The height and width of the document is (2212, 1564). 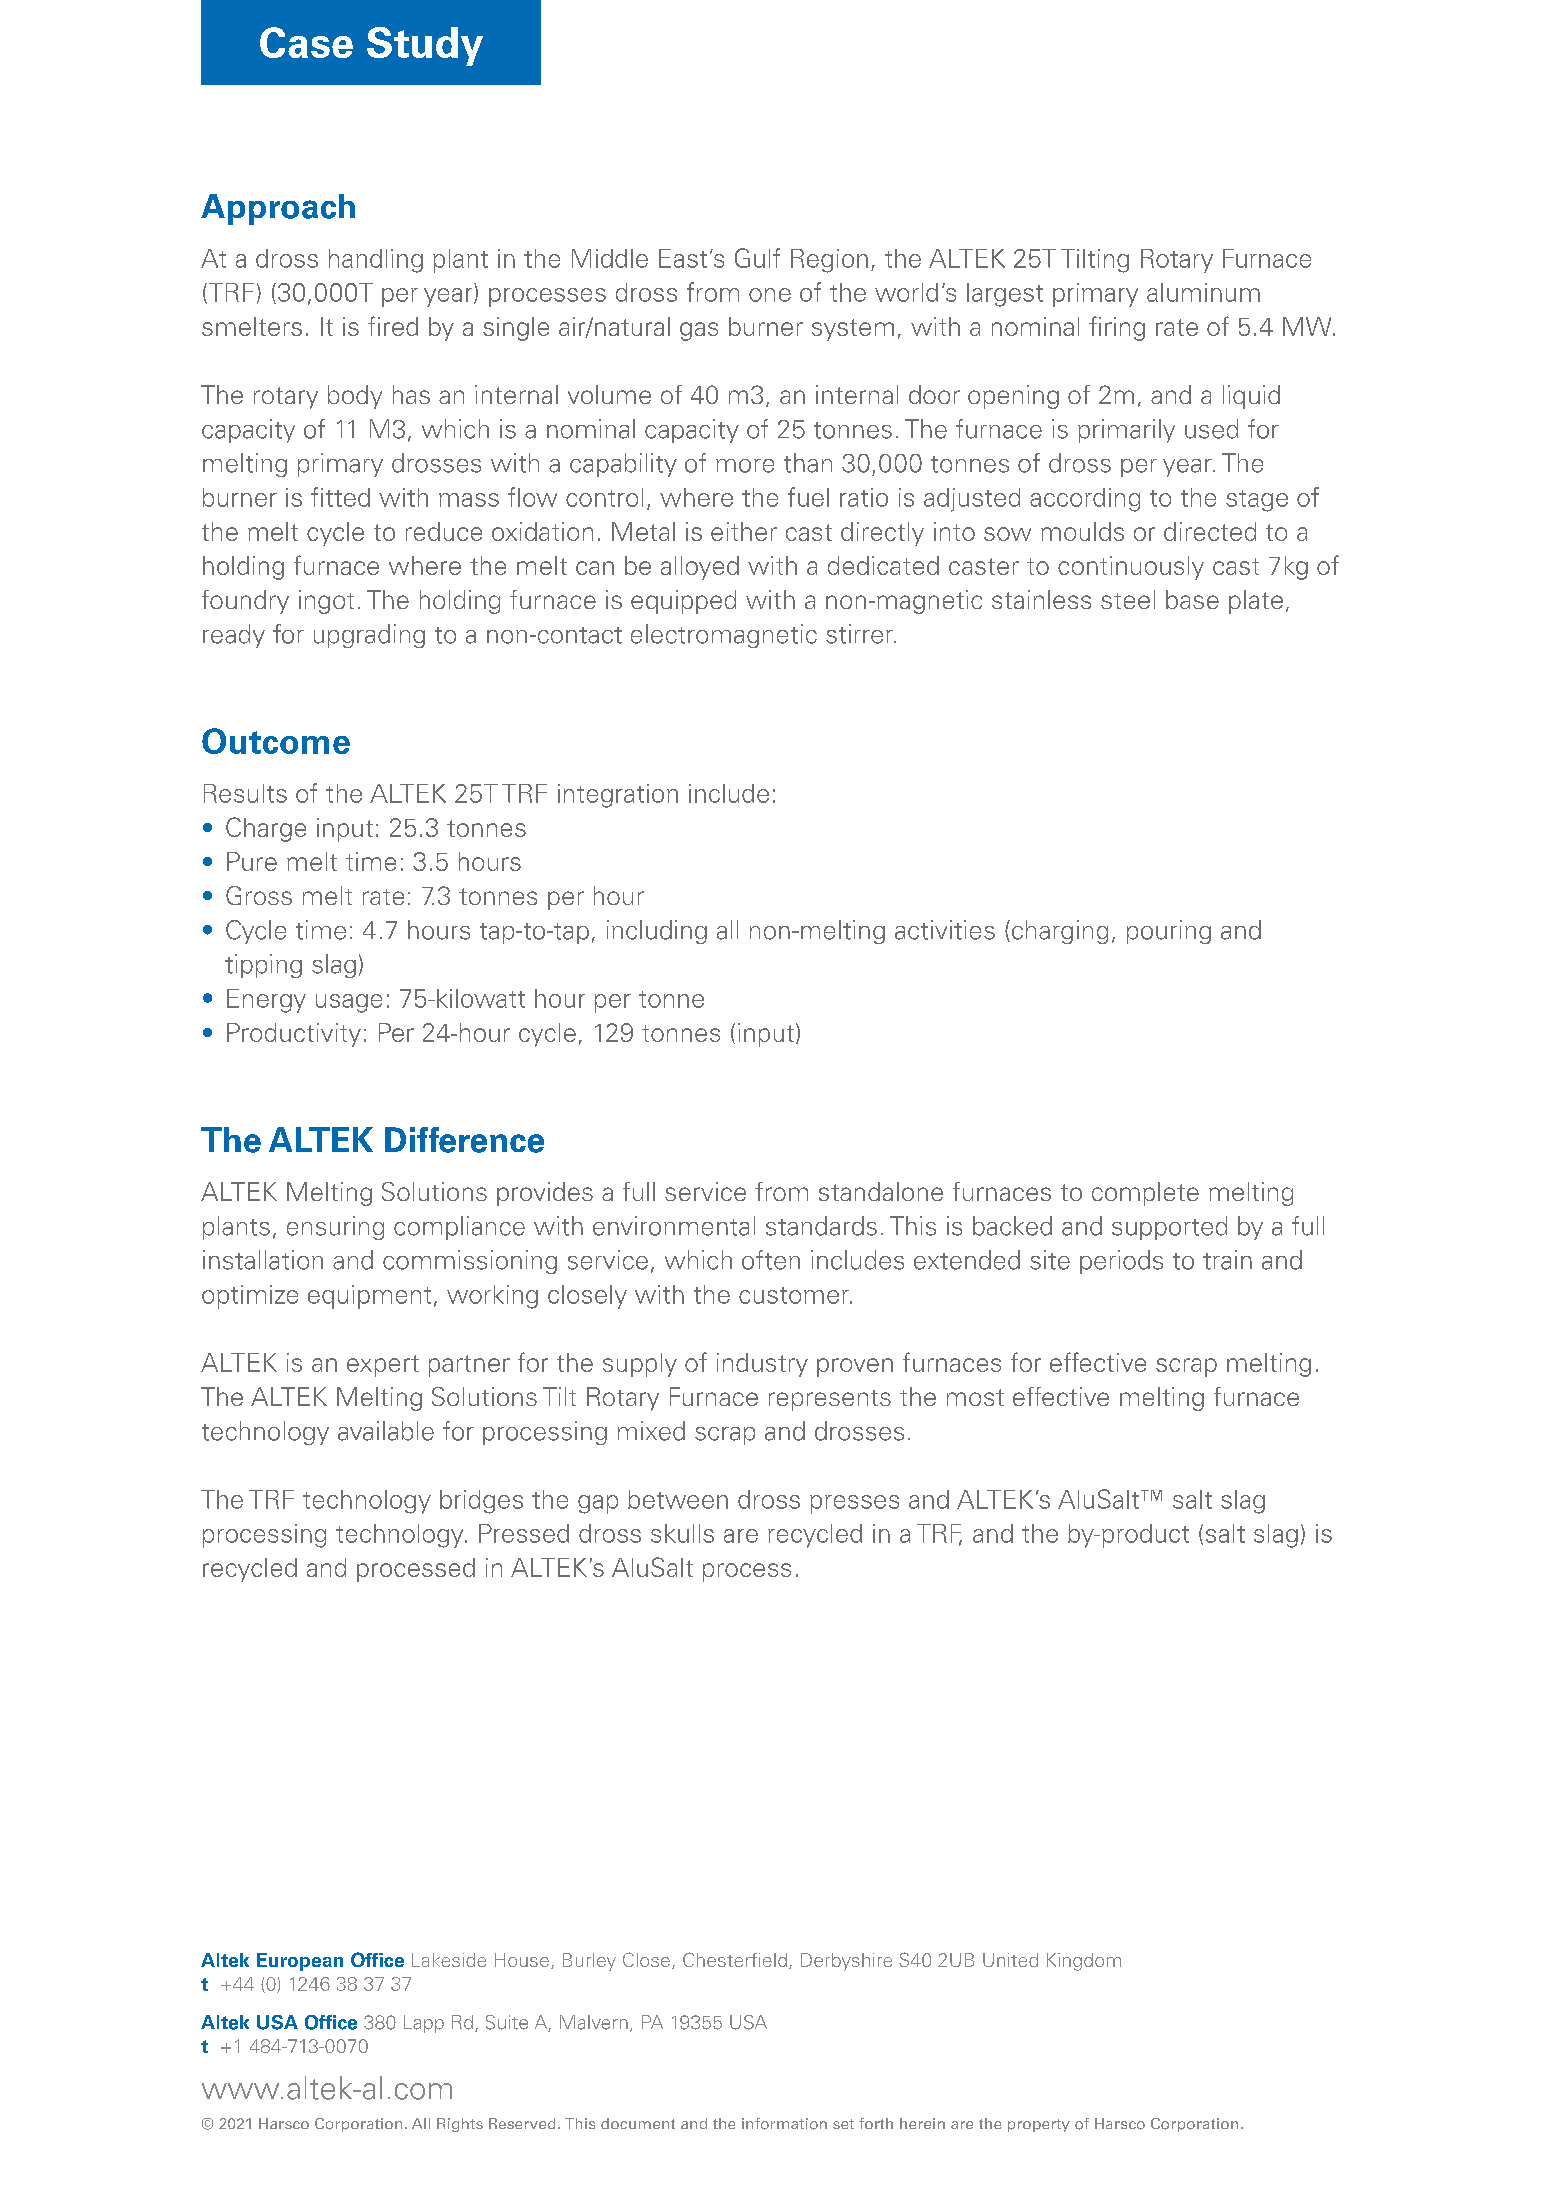 I want to click on Gulf, so click(x=757, y=258).
